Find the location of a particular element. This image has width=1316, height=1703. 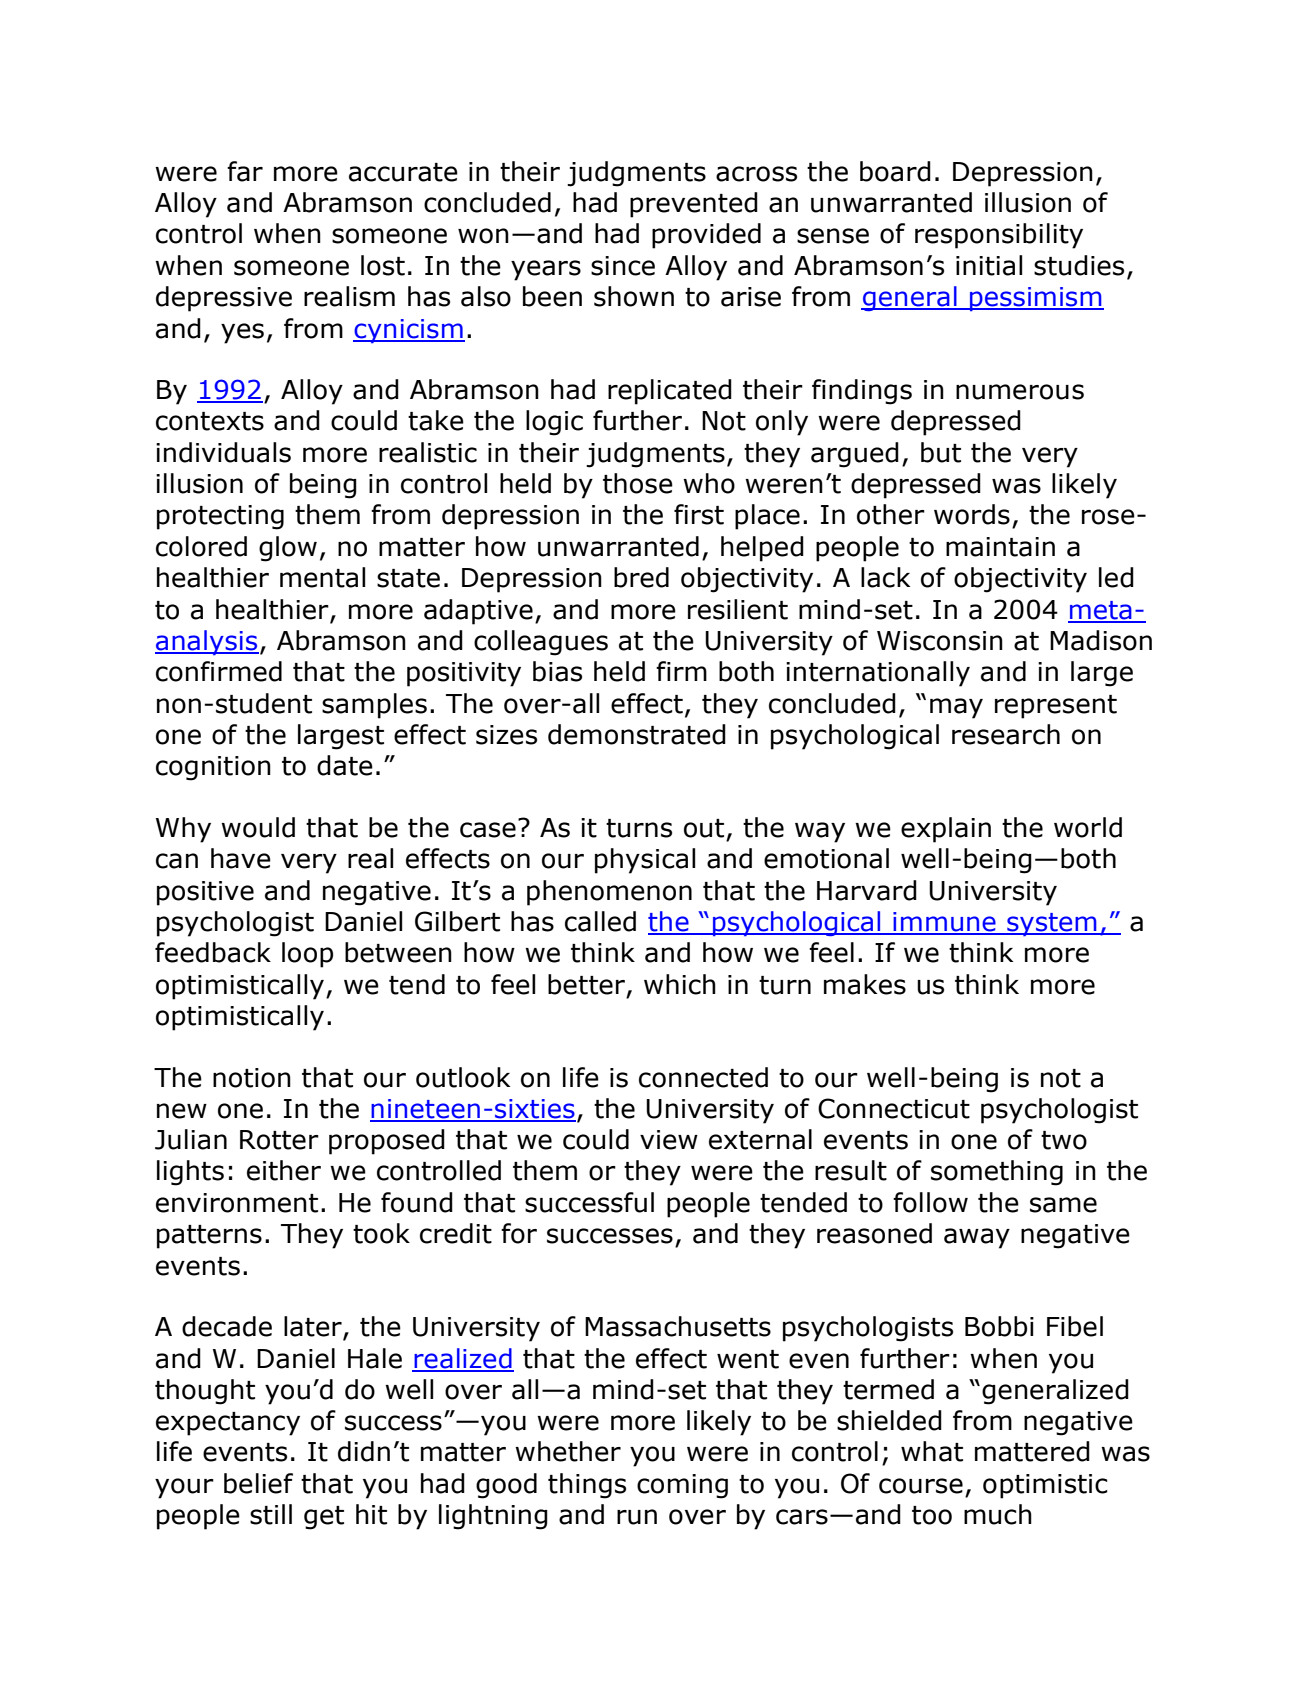

provided is located at coordinates (706, 236).
